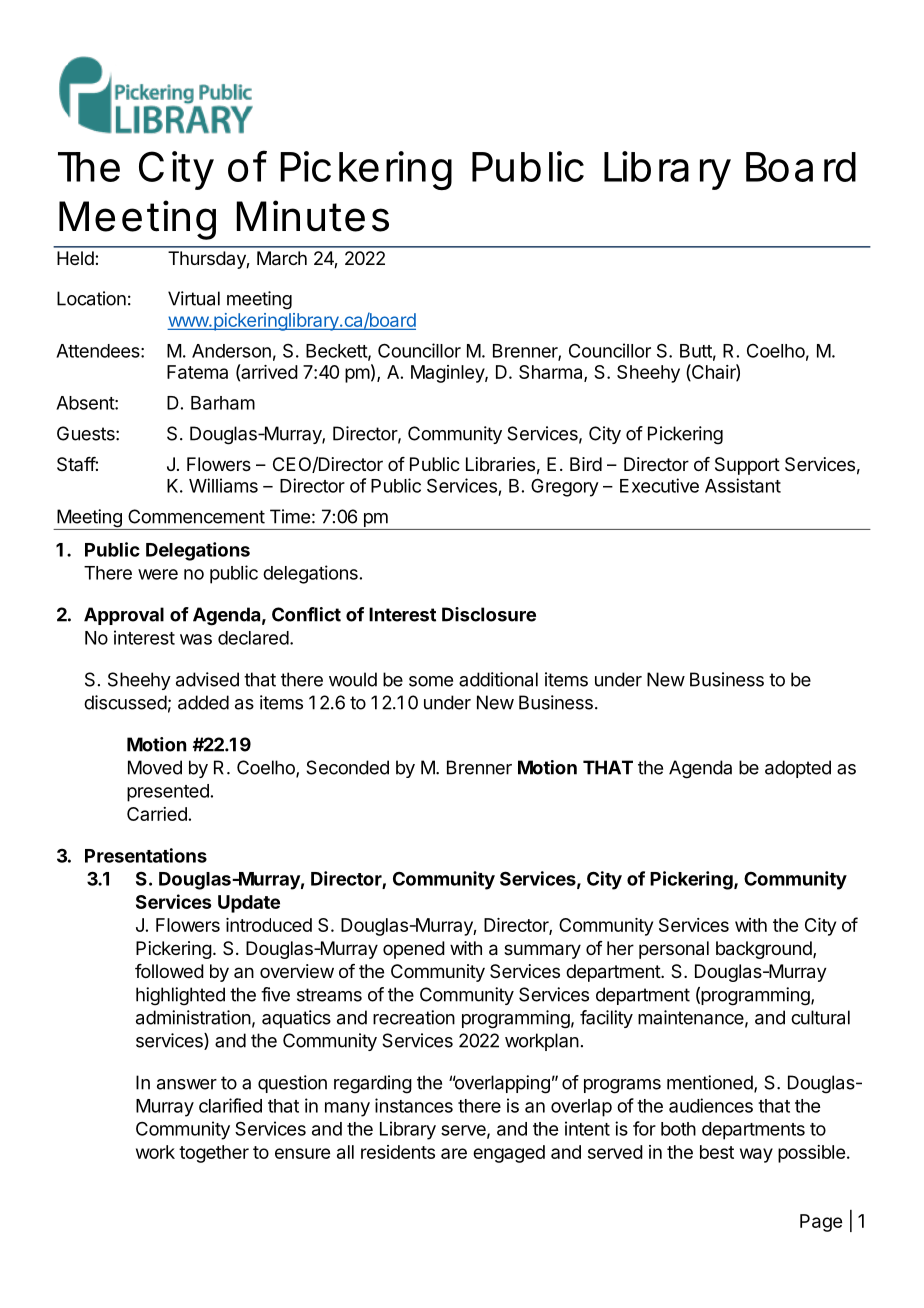 Image resolution: width=924 pixels, height=1308 pixels. I want to click on residents, so click(398, 1152).
